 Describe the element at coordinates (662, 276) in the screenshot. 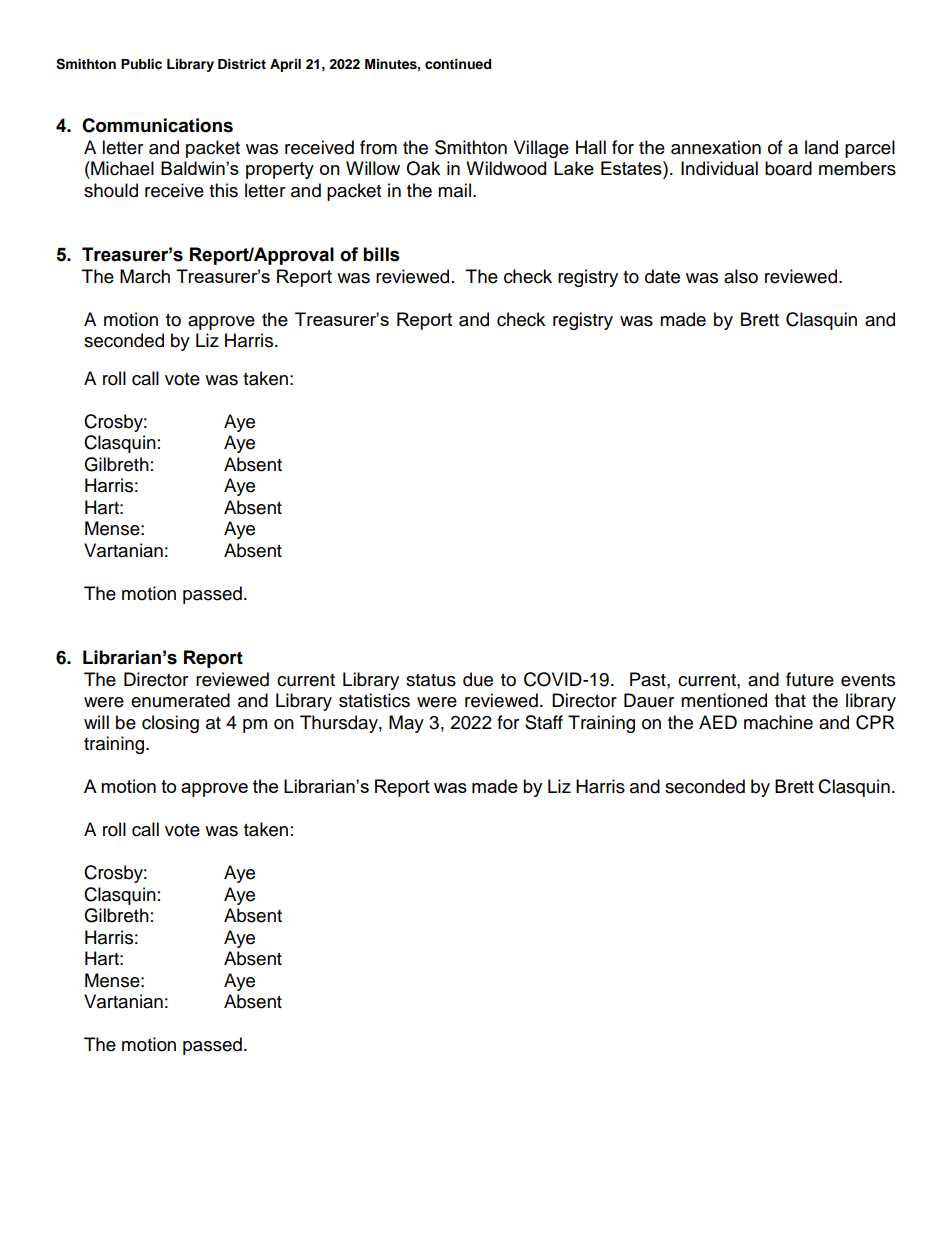

I see `date` at that location.
